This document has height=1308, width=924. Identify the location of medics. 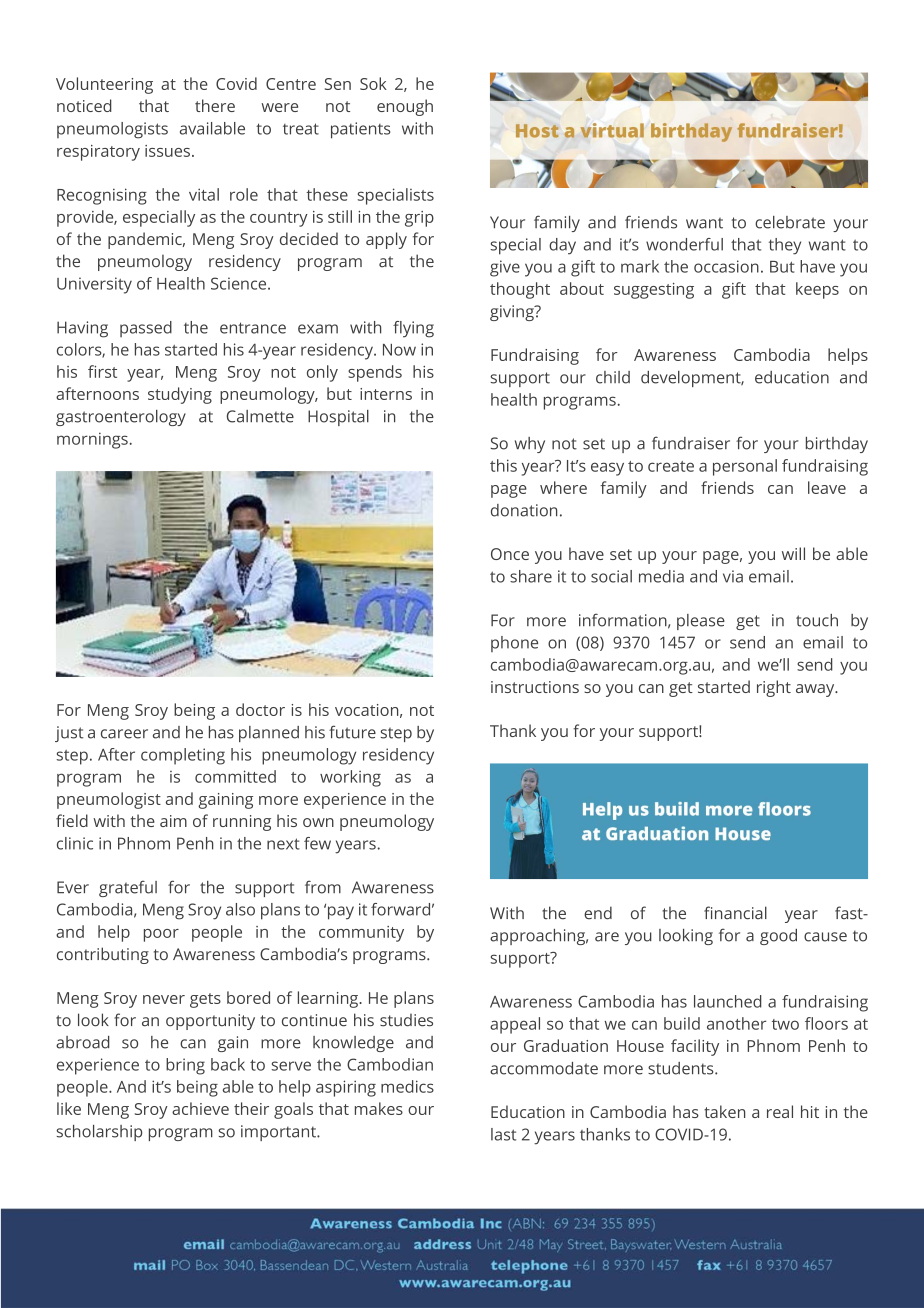
(407, 1086).
